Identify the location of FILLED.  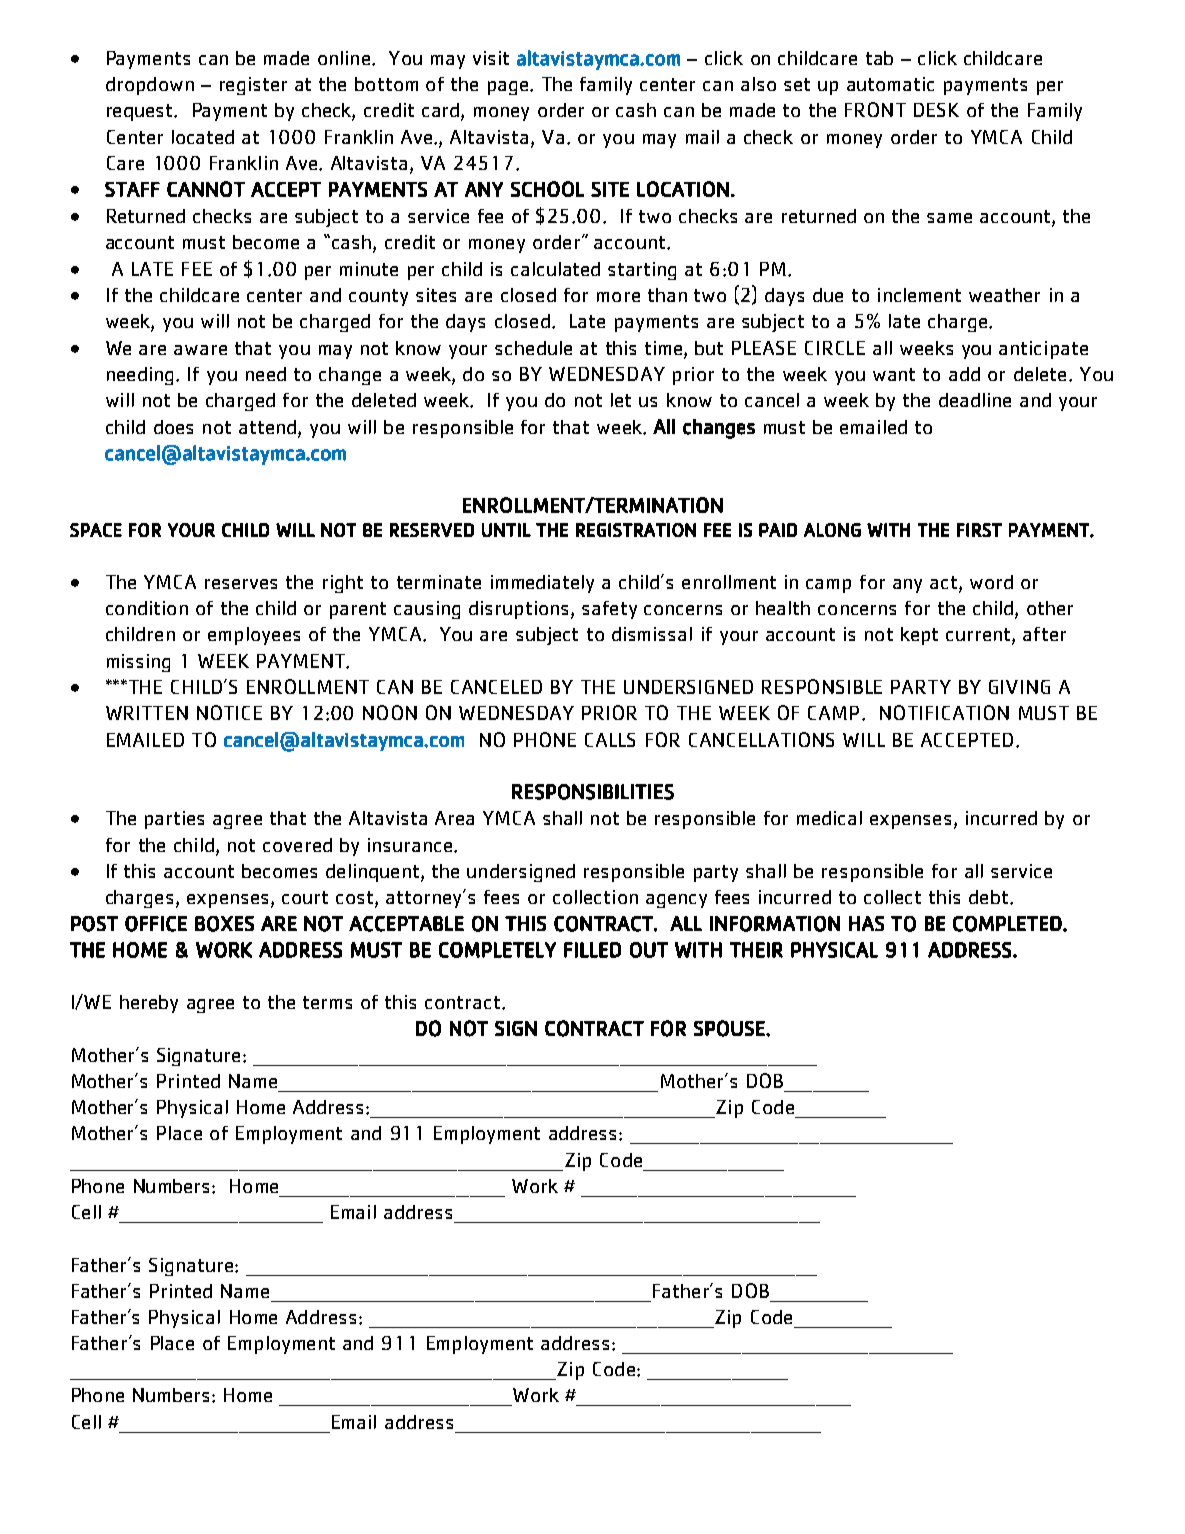
(592, 950).
